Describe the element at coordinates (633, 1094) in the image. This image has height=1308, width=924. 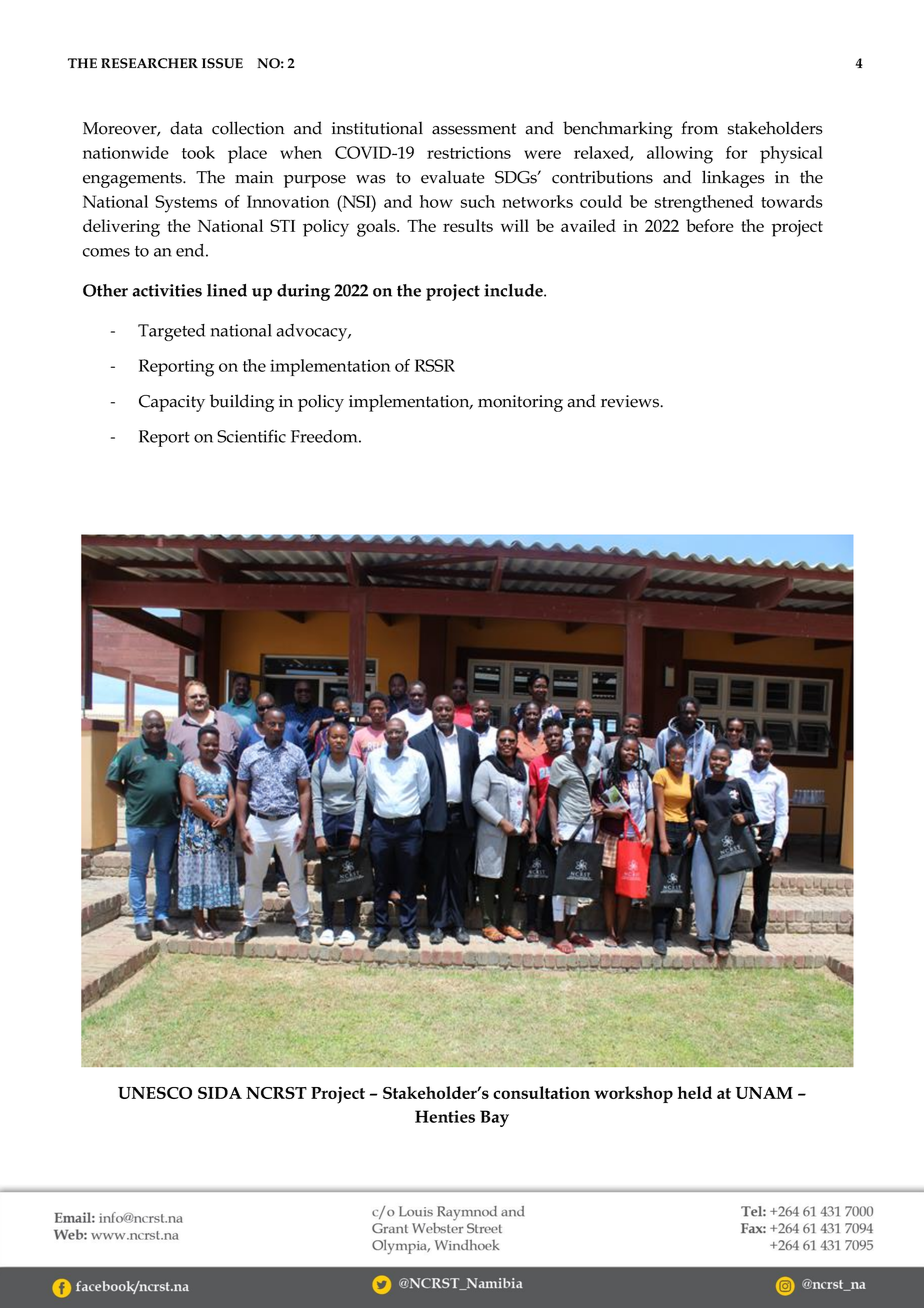
I see `workshop` at that location.
